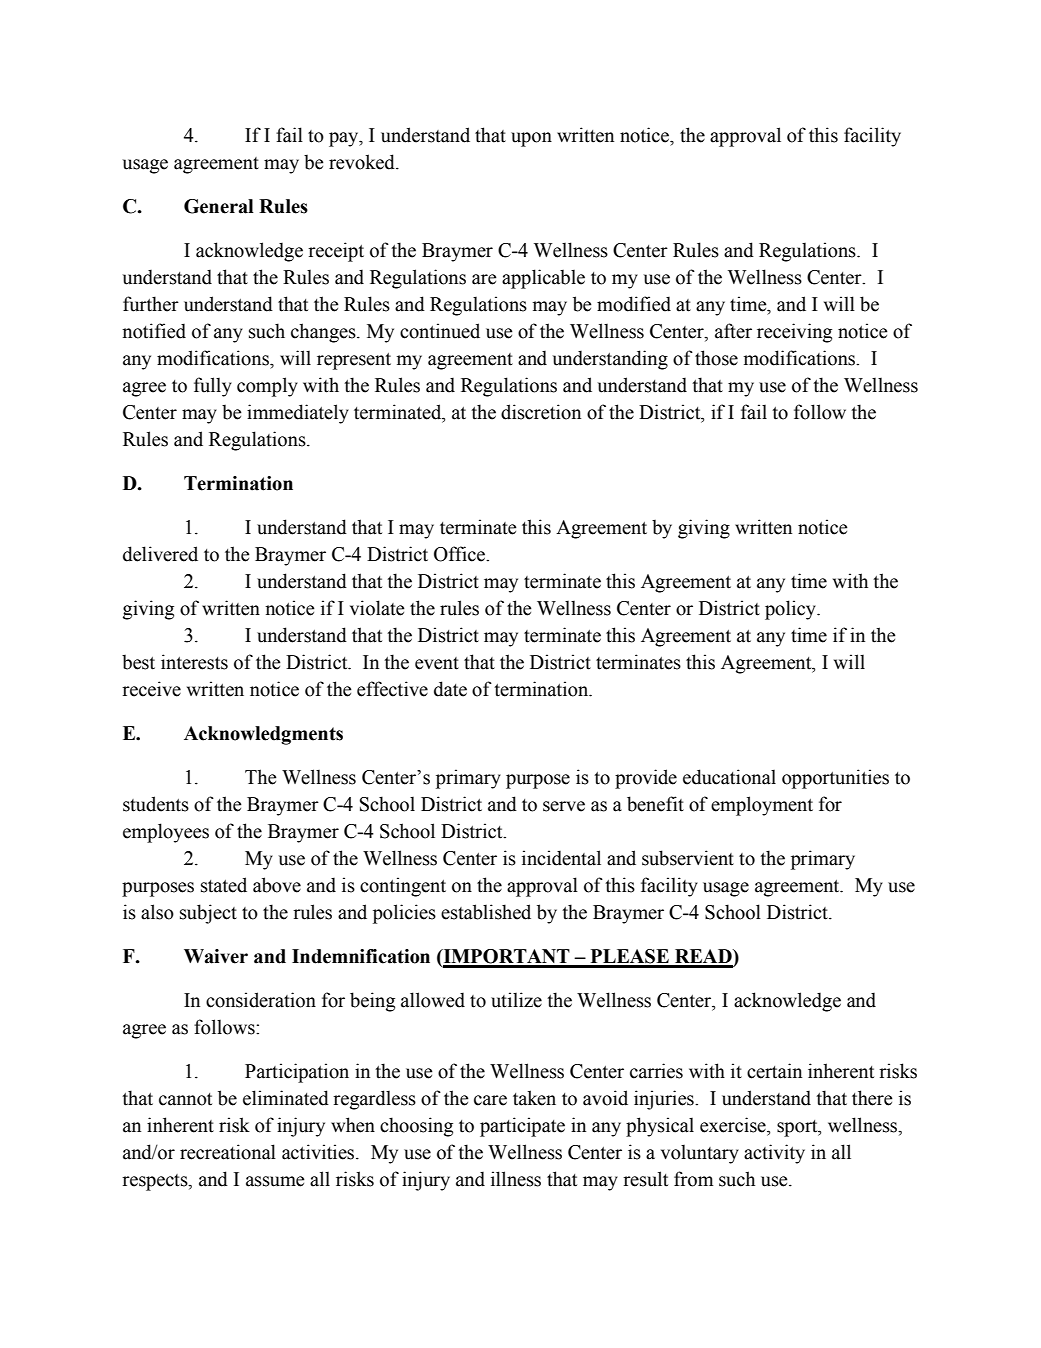 The height and width of the screenshot is (1348, 1041). I want to click on employment, so click(762, 806).
